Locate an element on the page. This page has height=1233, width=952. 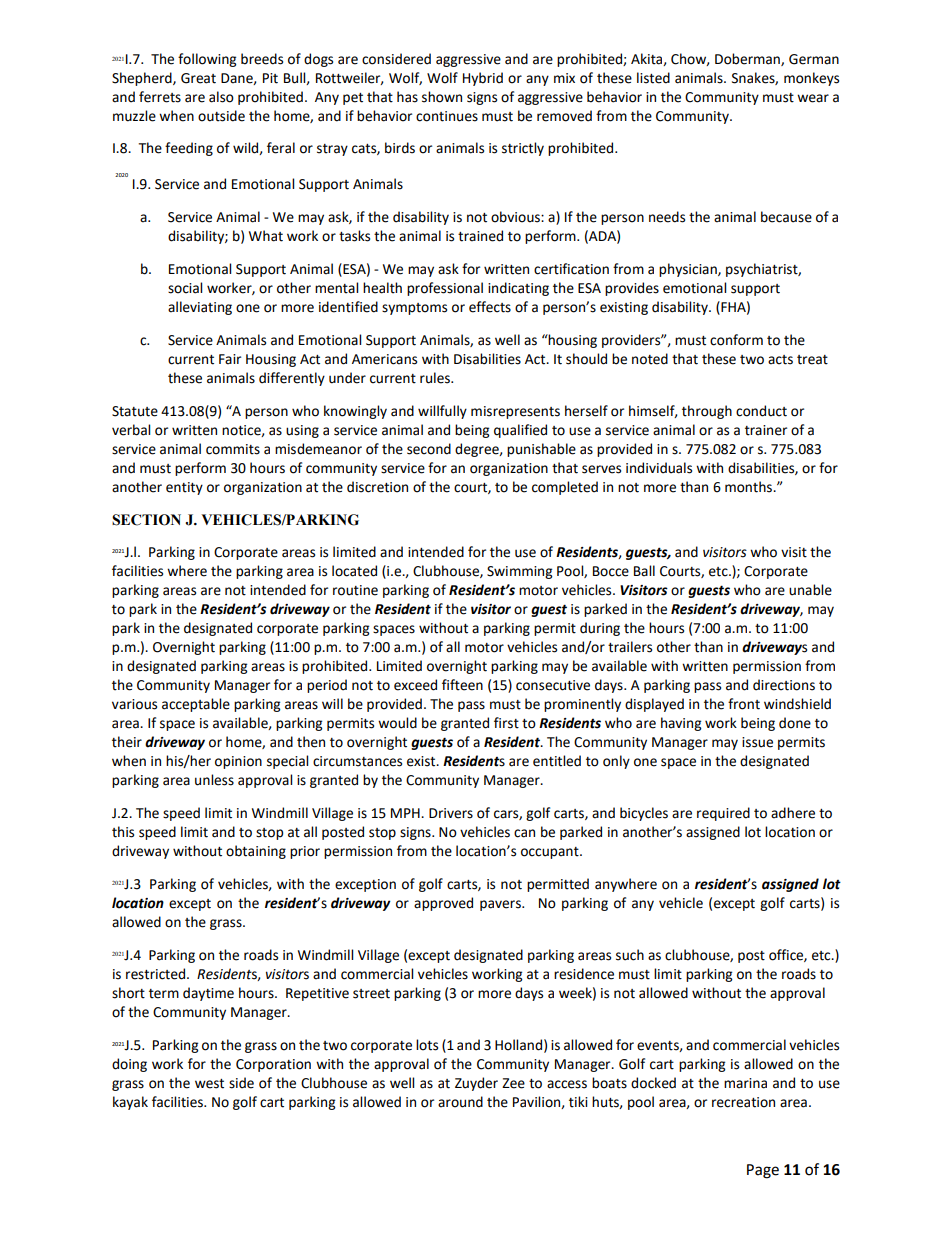
Swimming is located at coordinates (519, 572).
